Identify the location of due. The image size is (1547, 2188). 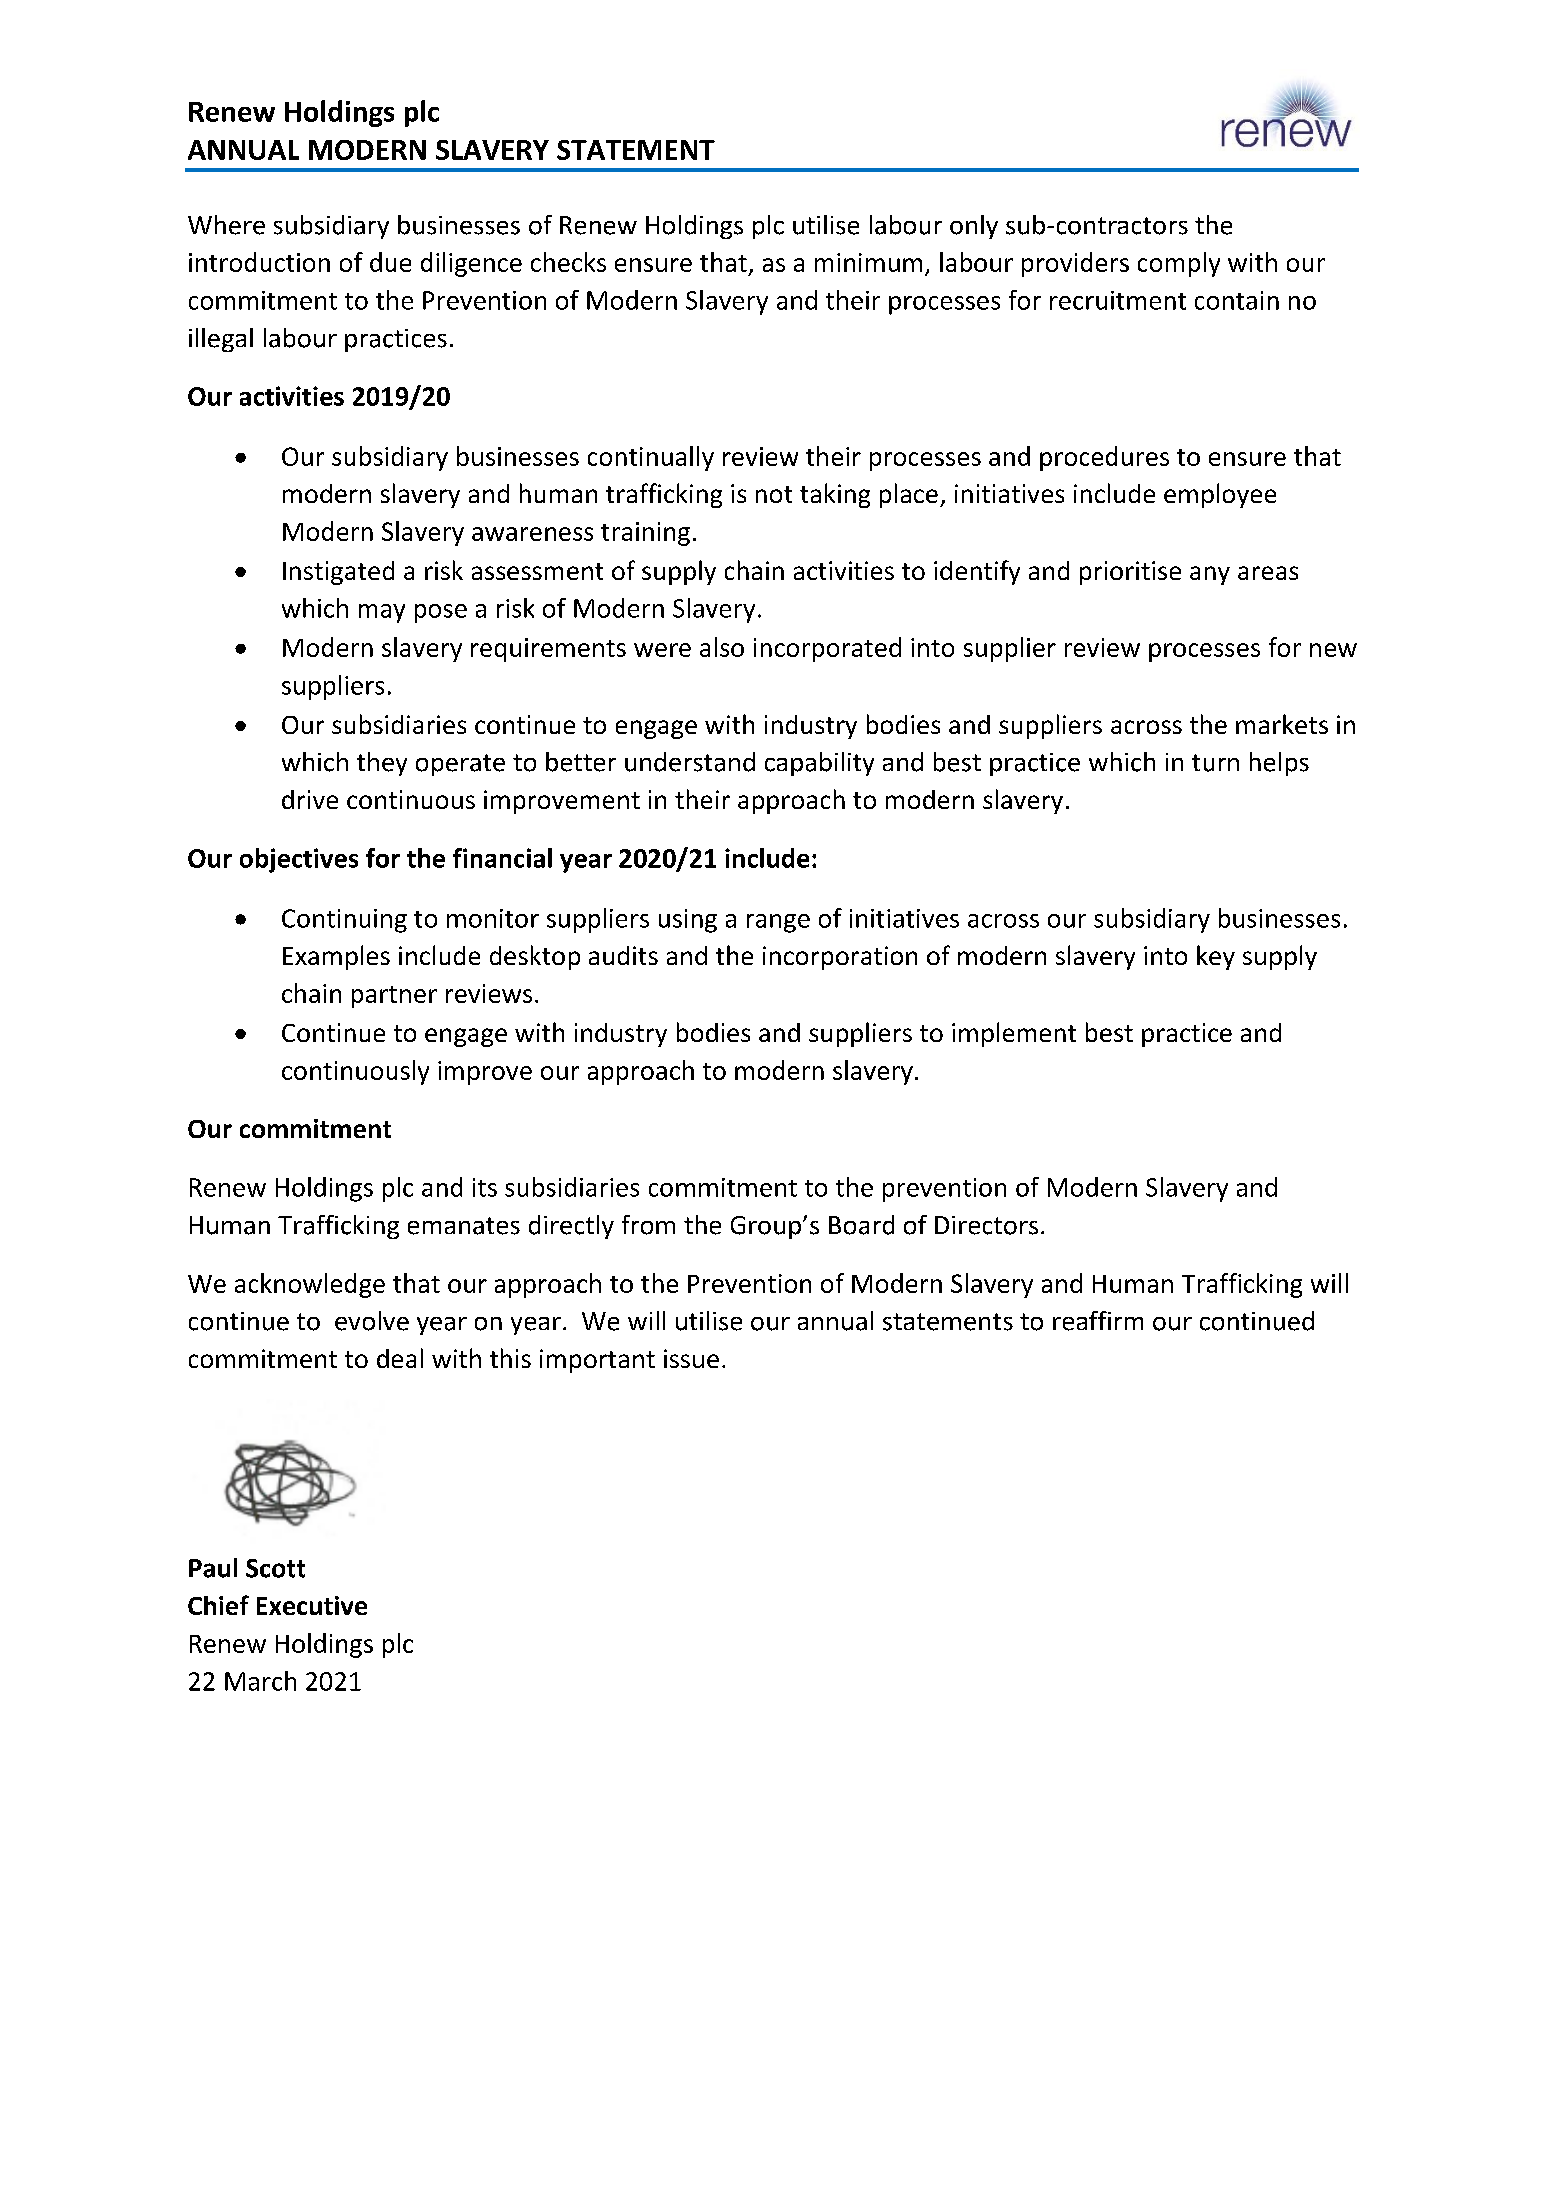
(390, 262).
